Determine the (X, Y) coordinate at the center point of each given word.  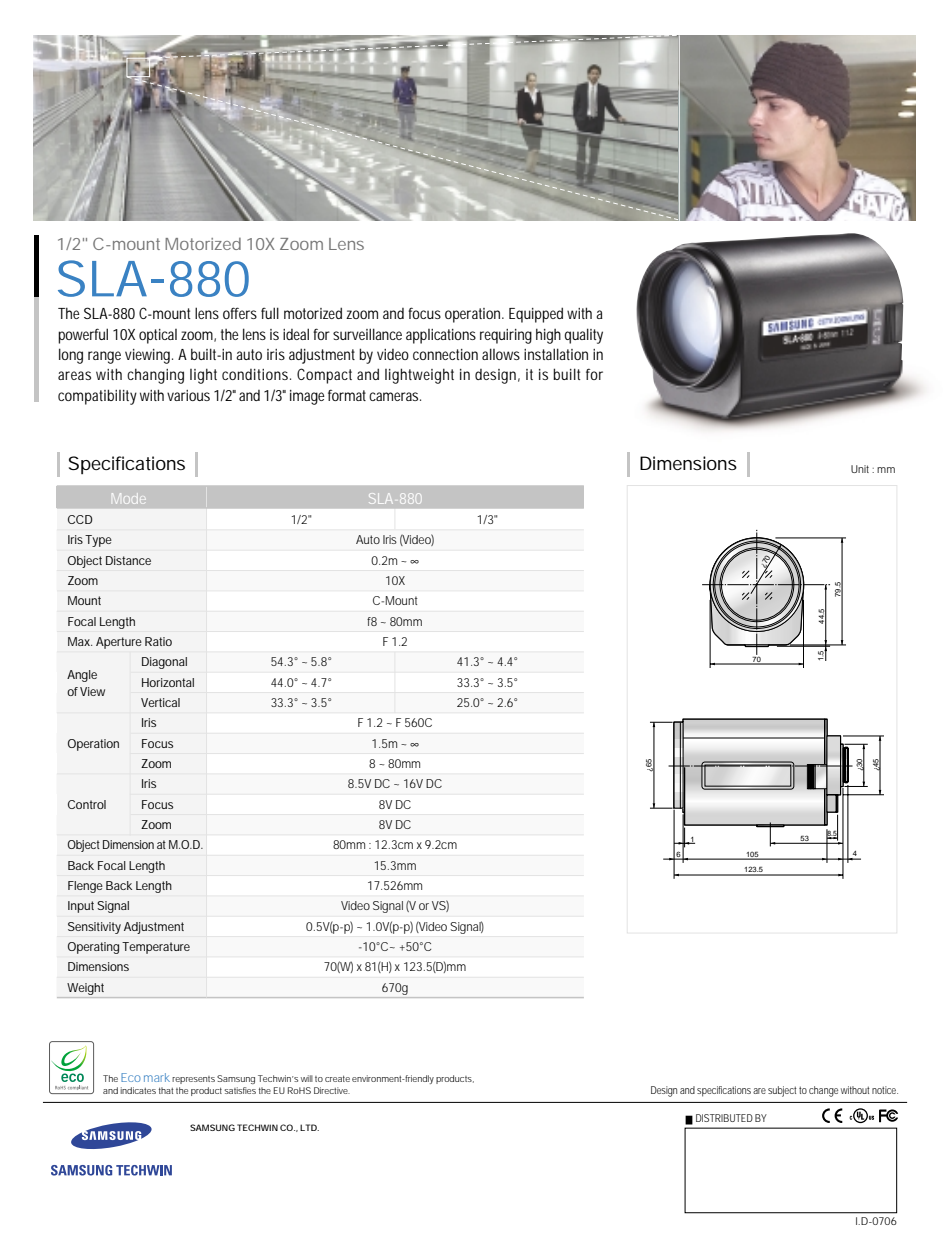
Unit (860, 469)
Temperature (156, 948)
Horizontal (168, 682)
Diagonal (164, 663)
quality (583, 336)
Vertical (160, 702)
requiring (506, 336)
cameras (393, 396)
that (166, 1090)
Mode (129, 498)
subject (782, 1091)
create (337, 1078)
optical (158, 336)
